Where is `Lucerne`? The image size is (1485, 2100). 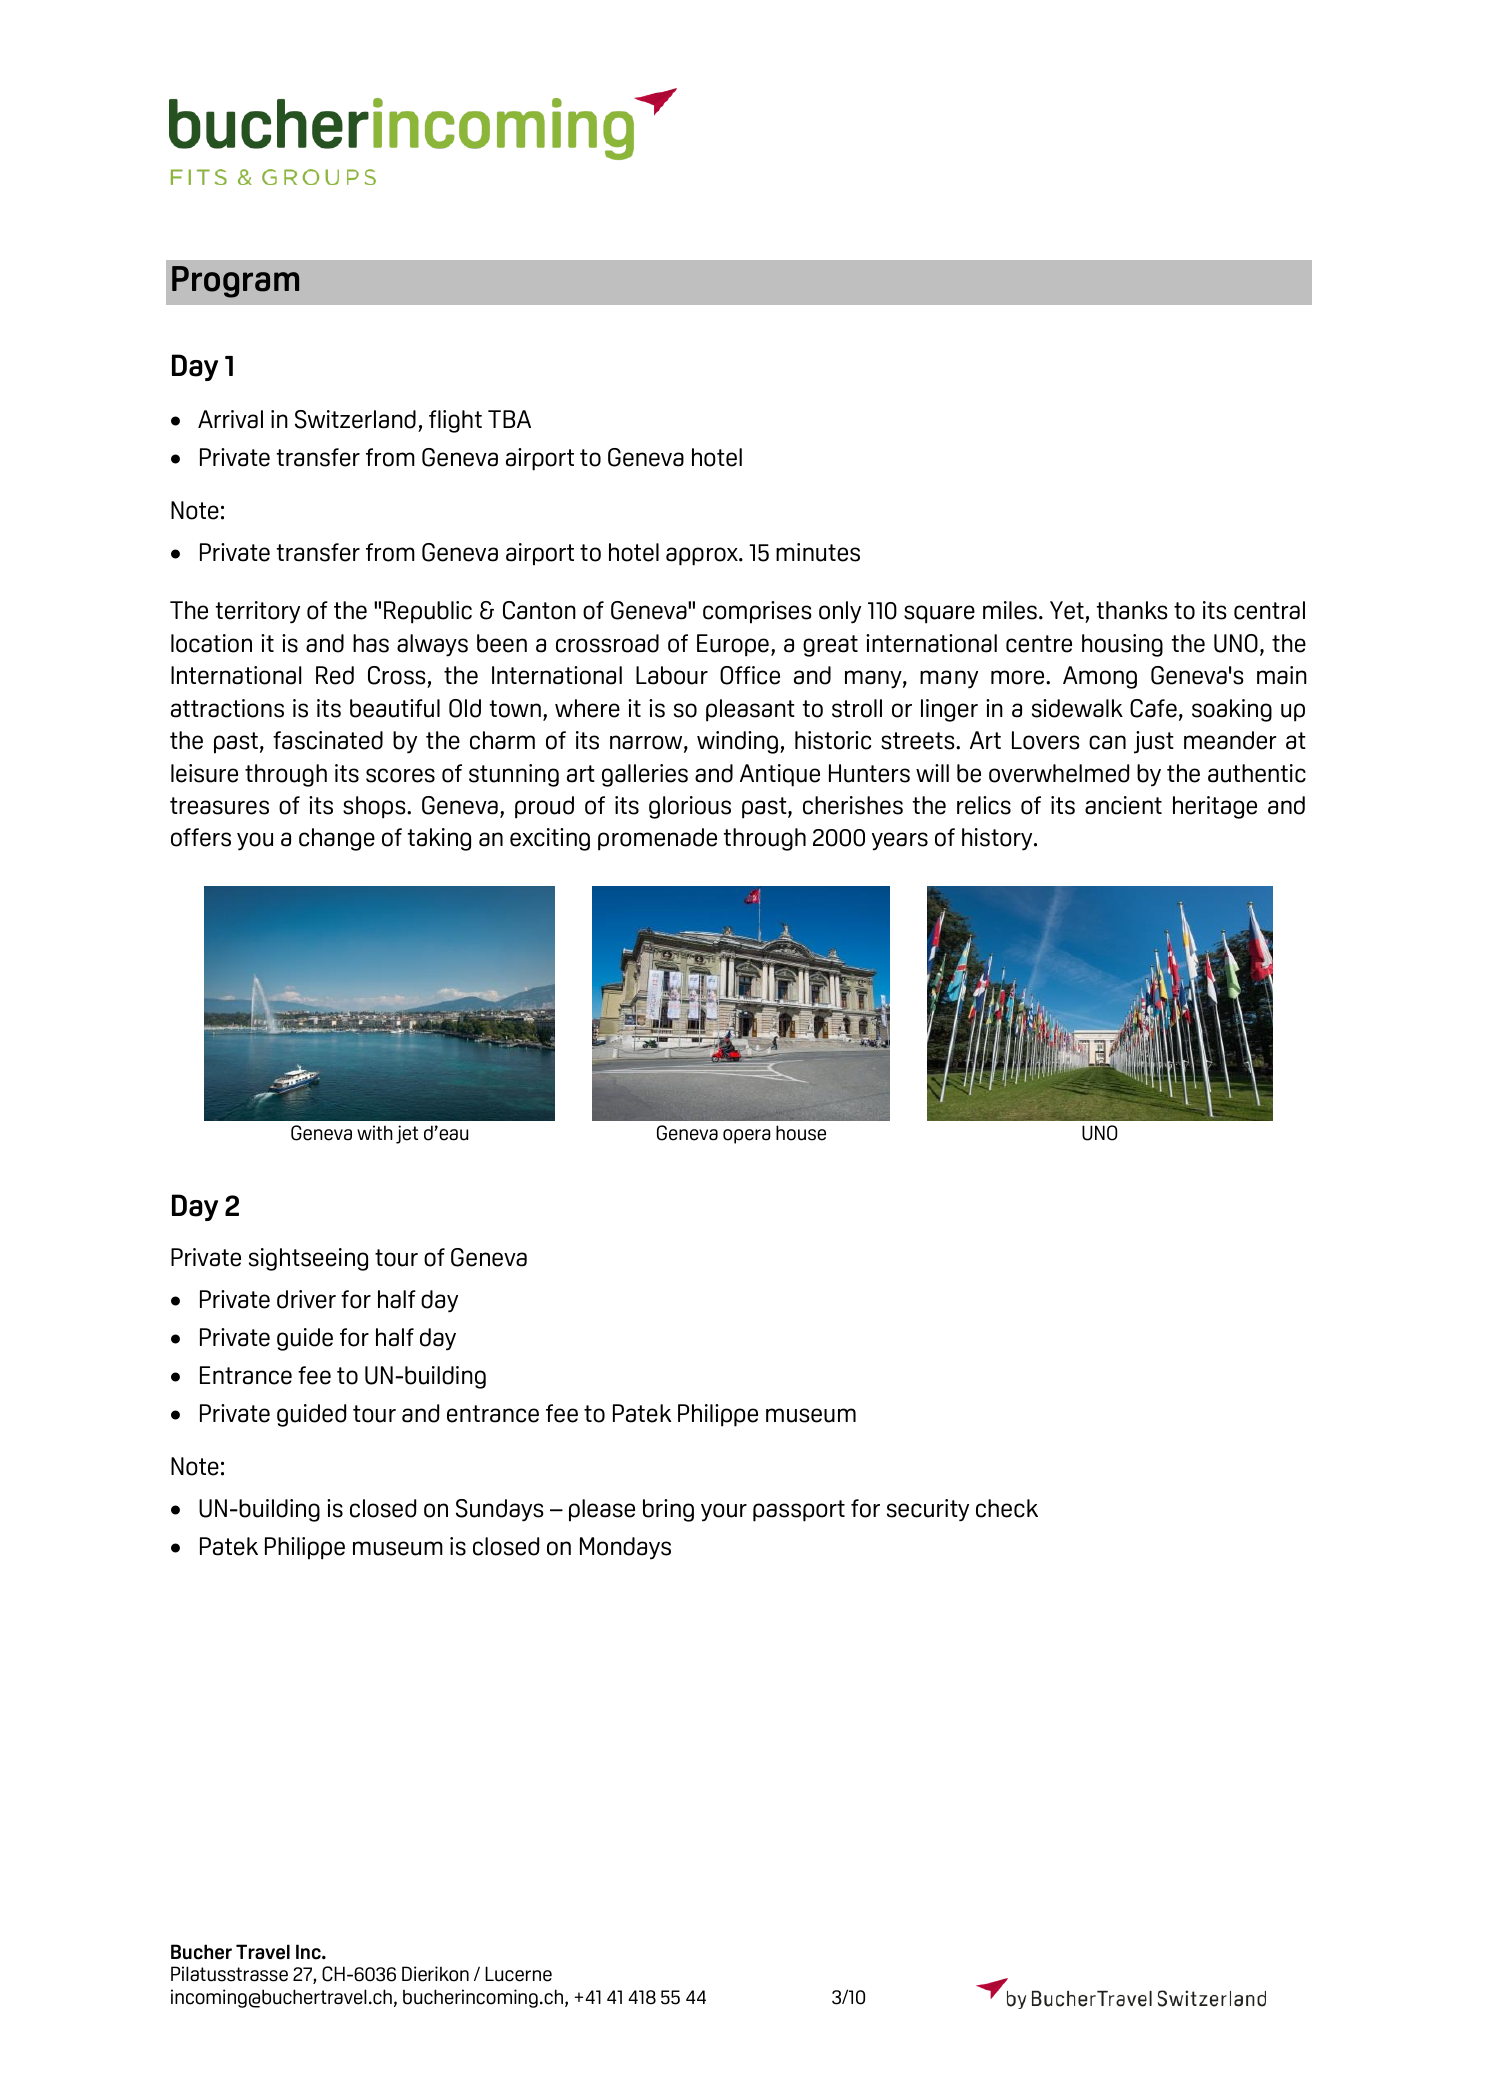 Lucerne is located at coordinates (518, 1974).
